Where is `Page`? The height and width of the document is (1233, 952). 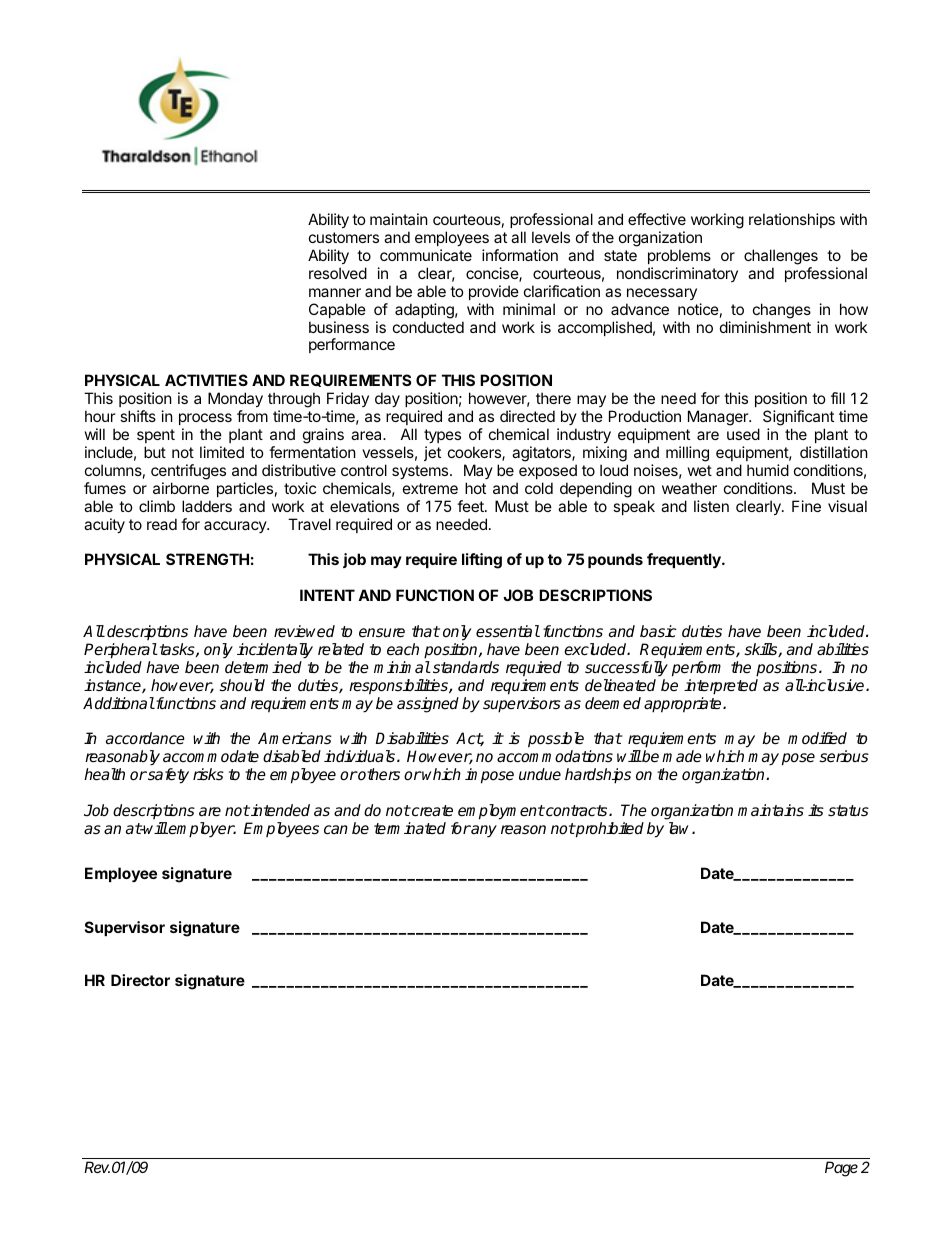 Page is located at coordinates (841, 1169).
